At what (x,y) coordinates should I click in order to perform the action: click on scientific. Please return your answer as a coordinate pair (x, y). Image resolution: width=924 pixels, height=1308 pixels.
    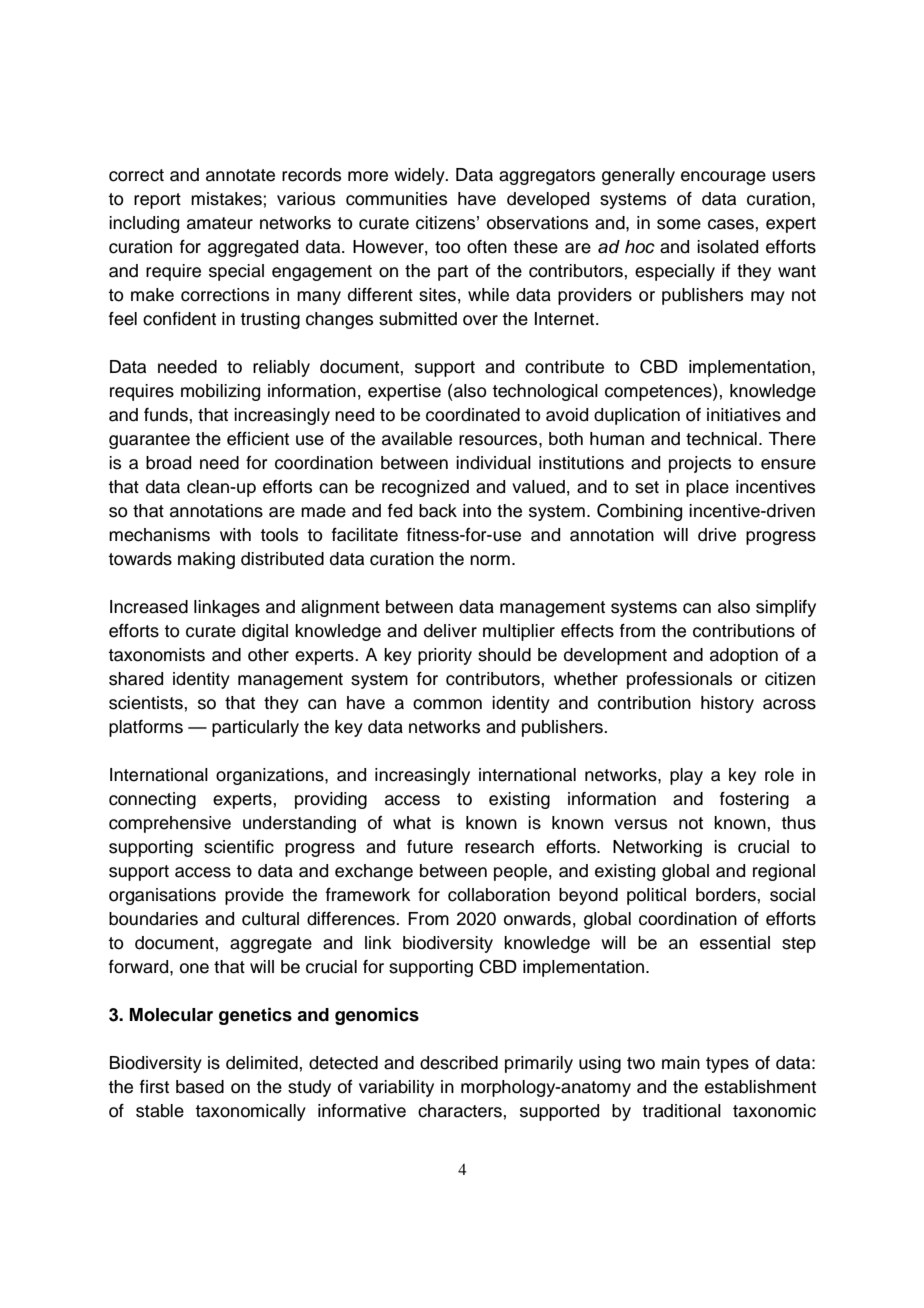
    Looking at the image, I should click on (239, 847).
